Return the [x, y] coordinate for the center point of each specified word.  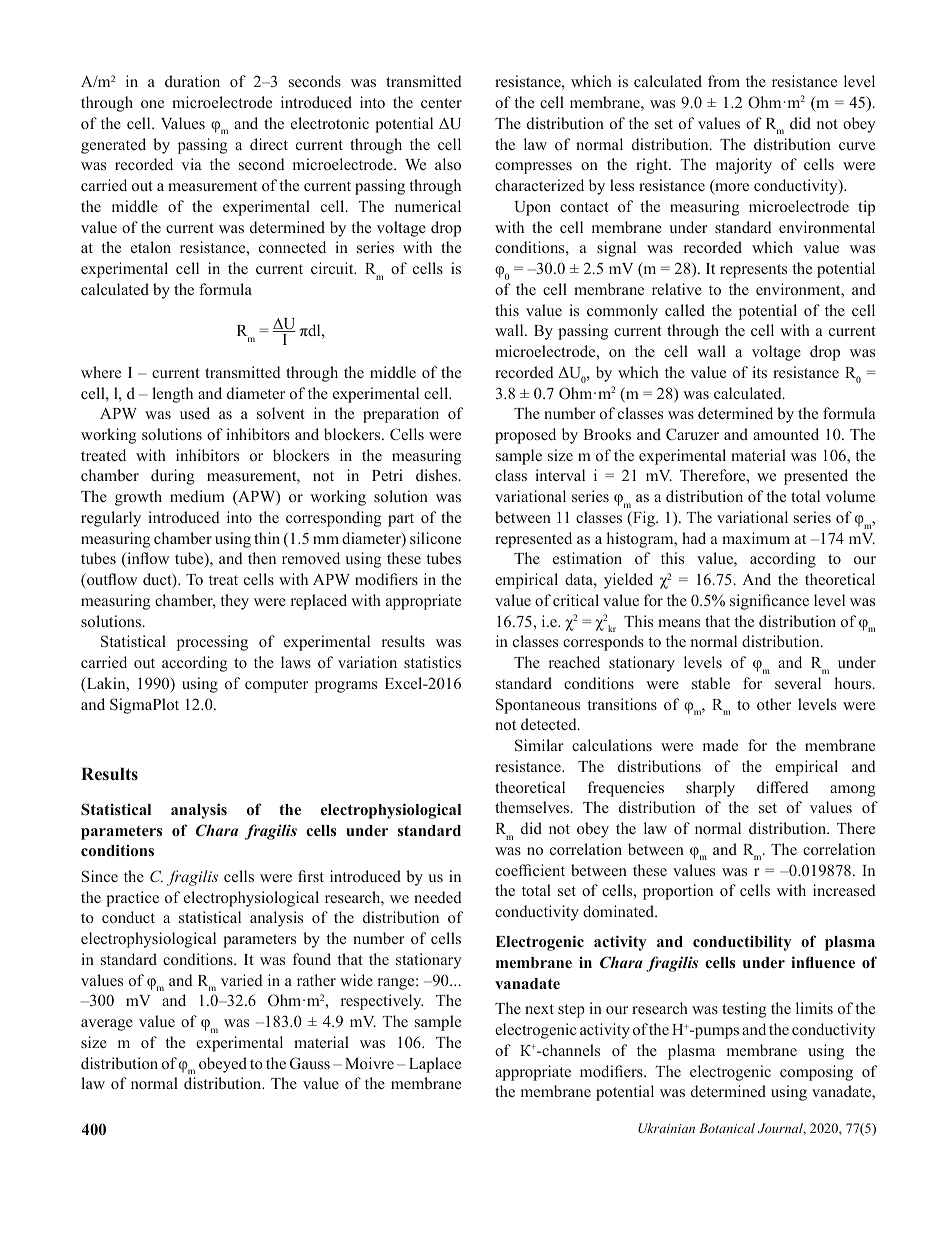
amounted [786, 434]
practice [132, 899]
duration [192, 81]
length [172, 395]
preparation [401, 415]
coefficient [530, 870]
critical [576, 600]
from [724, 81]
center [441, 103]
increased [844, 890]
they [234, 602]
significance [769, 602]
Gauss [310, 1063]
